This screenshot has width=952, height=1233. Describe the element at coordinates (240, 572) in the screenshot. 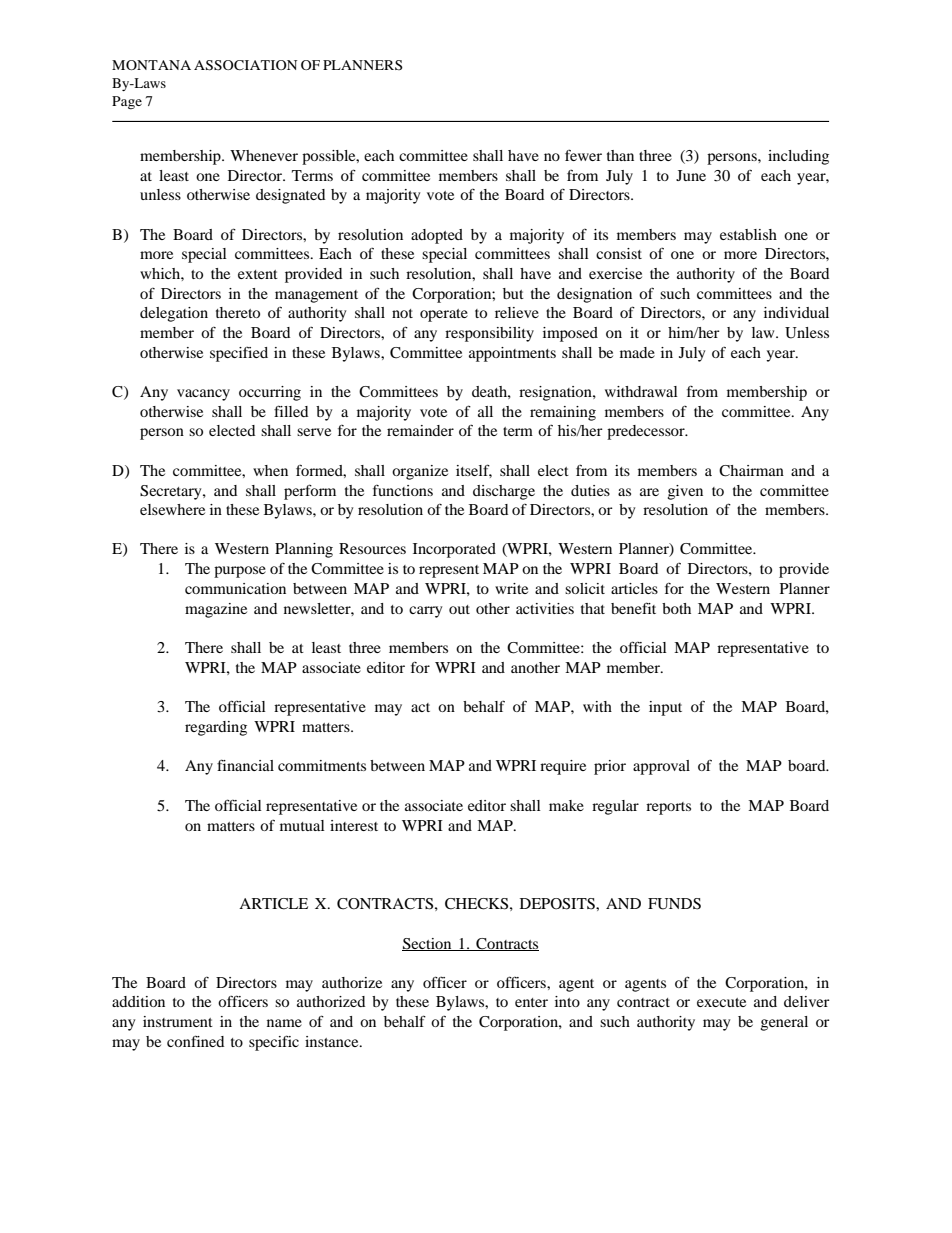

I see `purpose` at that location.
